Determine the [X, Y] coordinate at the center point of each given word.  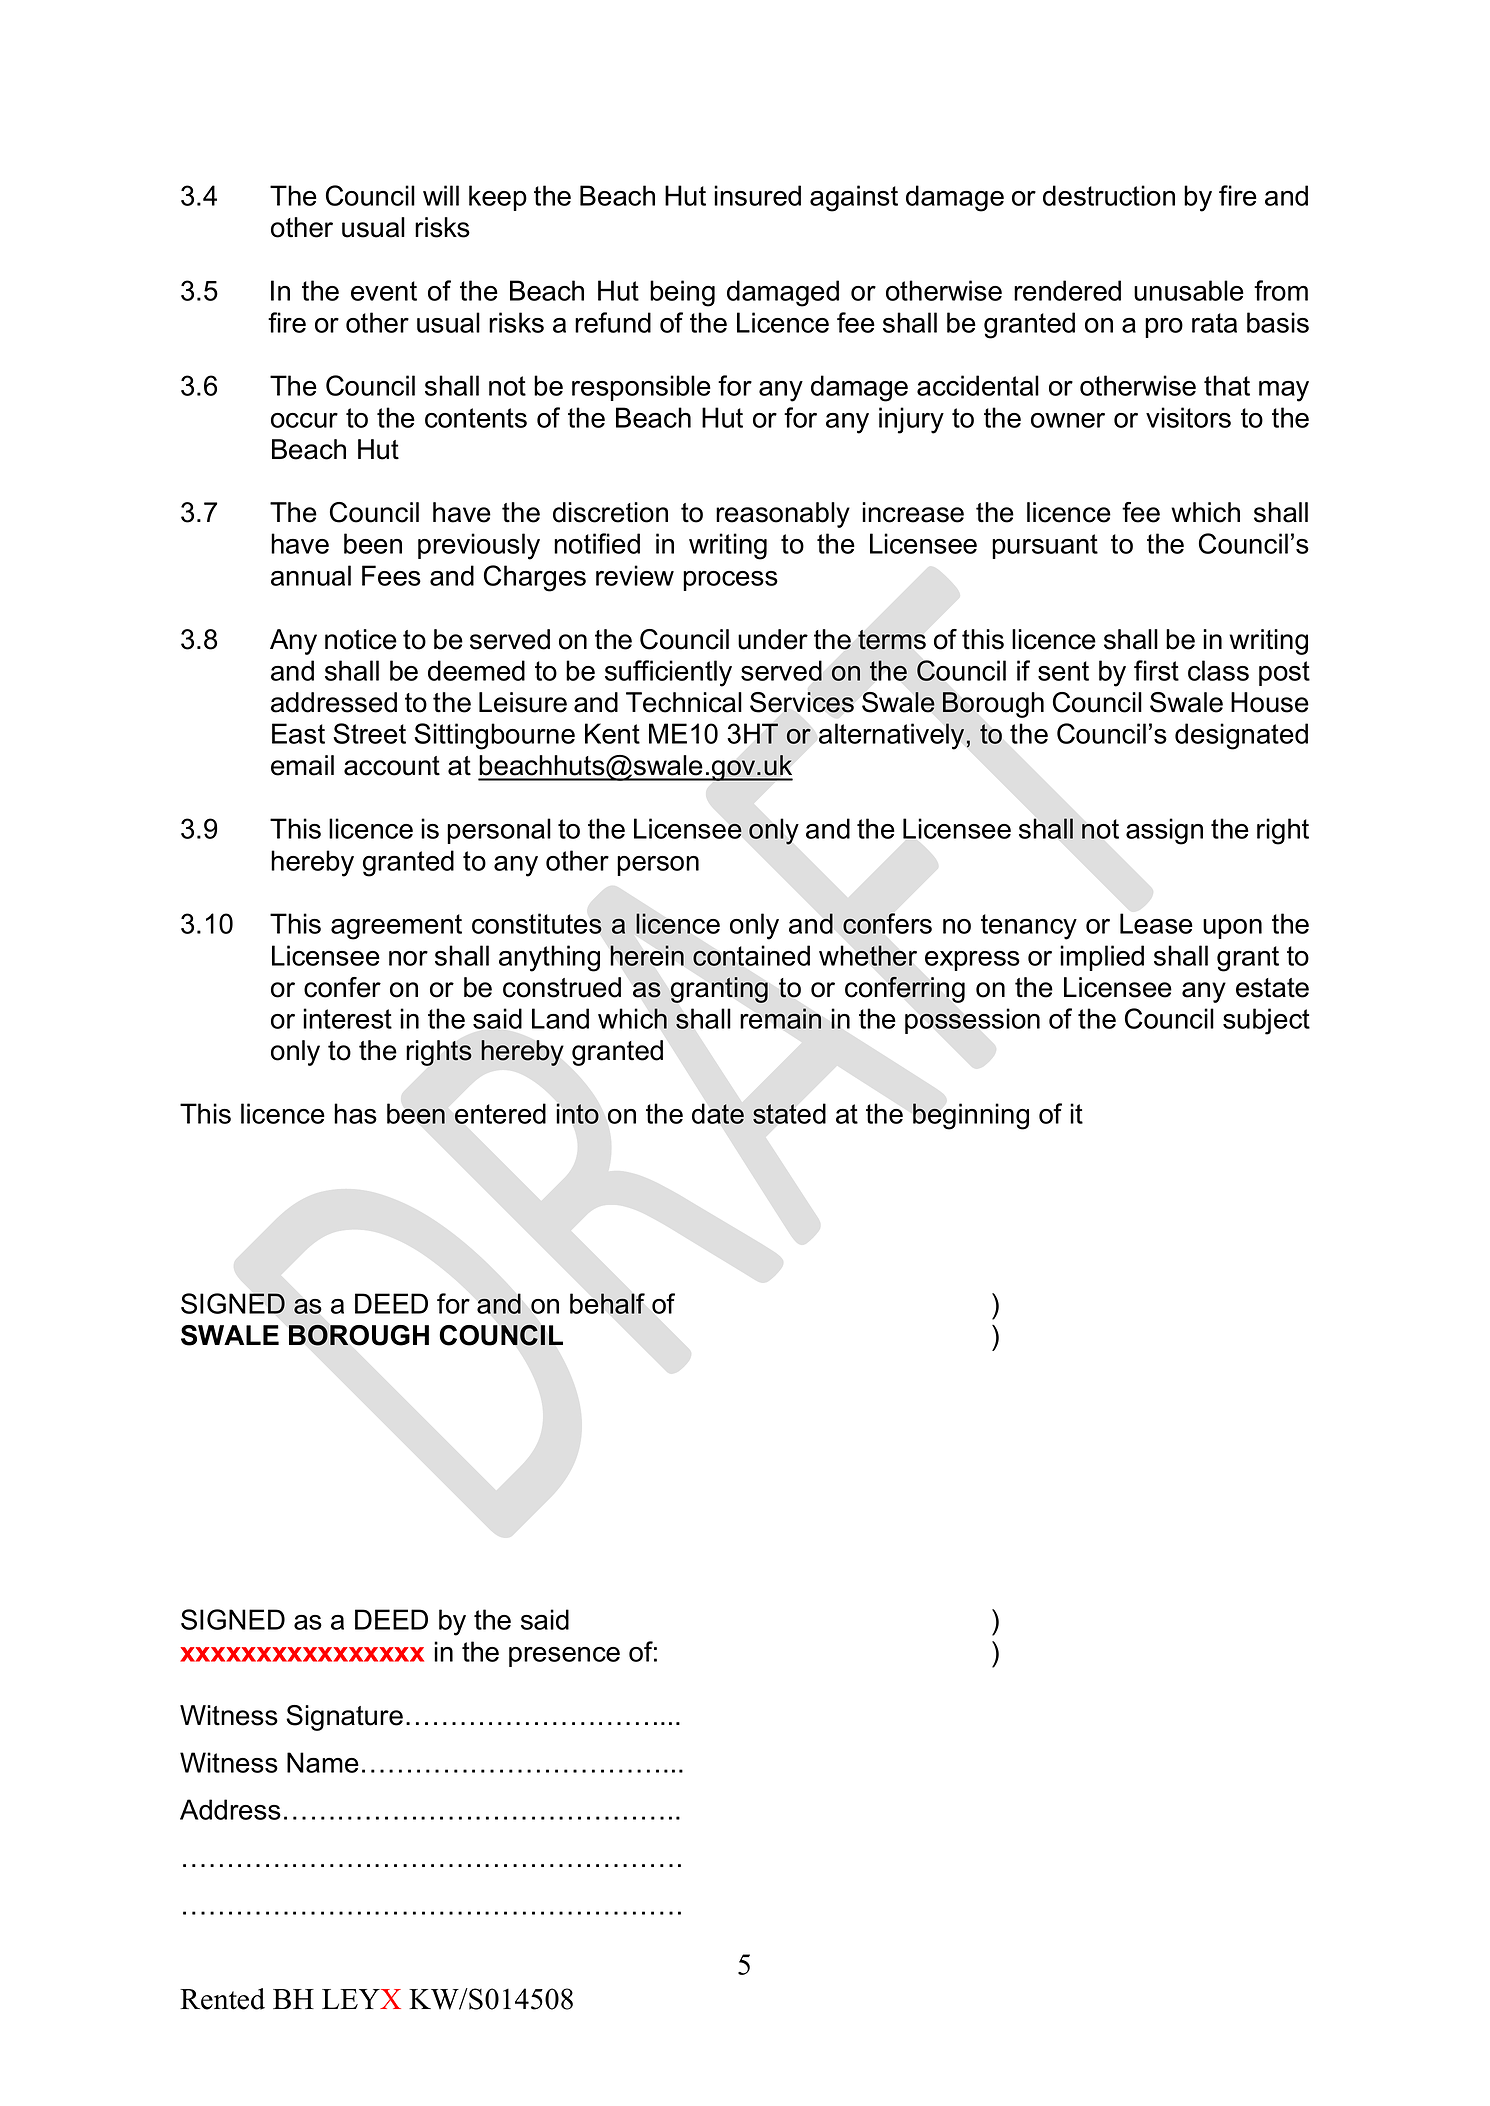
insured [757, 195]
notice [361, 639]
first [1156, 670]
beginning [971, 1116]
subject [1266, 1021]
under [773, 639]
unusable [1189, 290]
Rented [222, 1999]
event [384, 291]
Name [323, 1762]
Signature [344, 1718]
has [355, 1113]
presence [564, 1657]
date [718, 1114]
